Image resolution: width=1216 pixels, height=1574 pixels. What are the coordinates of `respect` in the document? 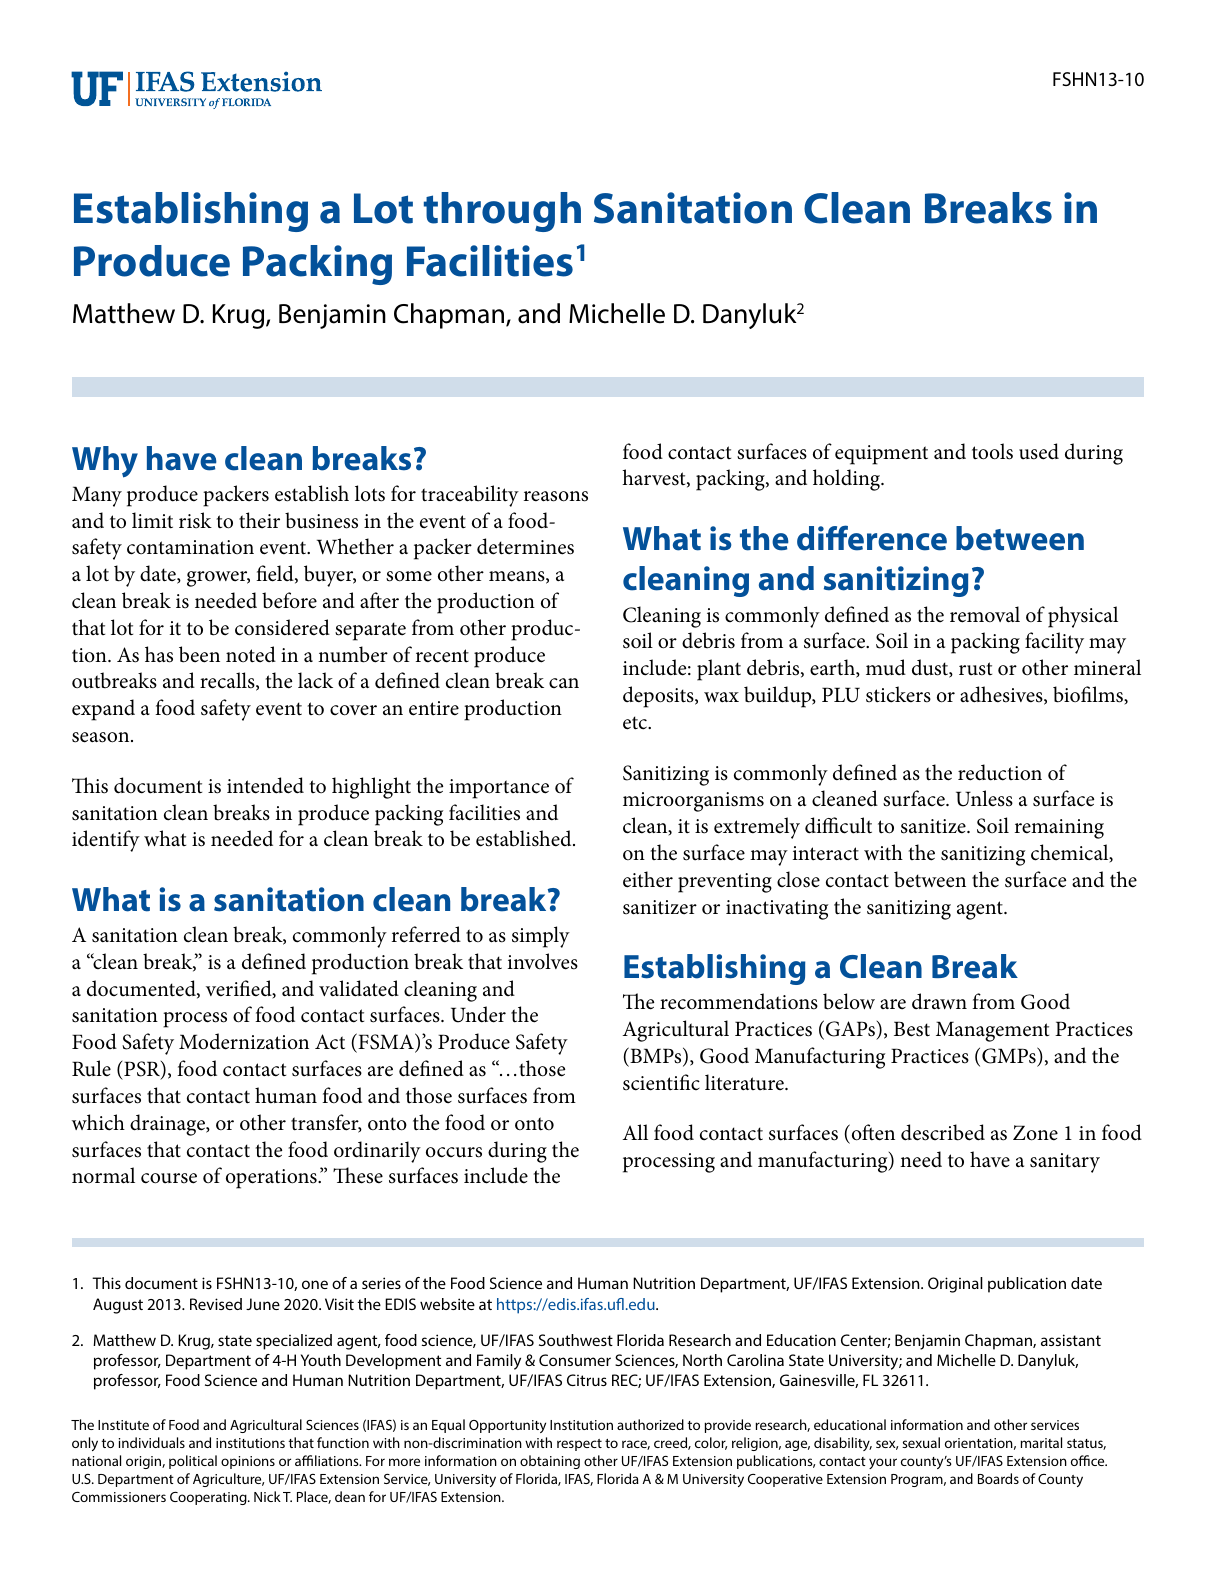 It's located at (579, 1445).
